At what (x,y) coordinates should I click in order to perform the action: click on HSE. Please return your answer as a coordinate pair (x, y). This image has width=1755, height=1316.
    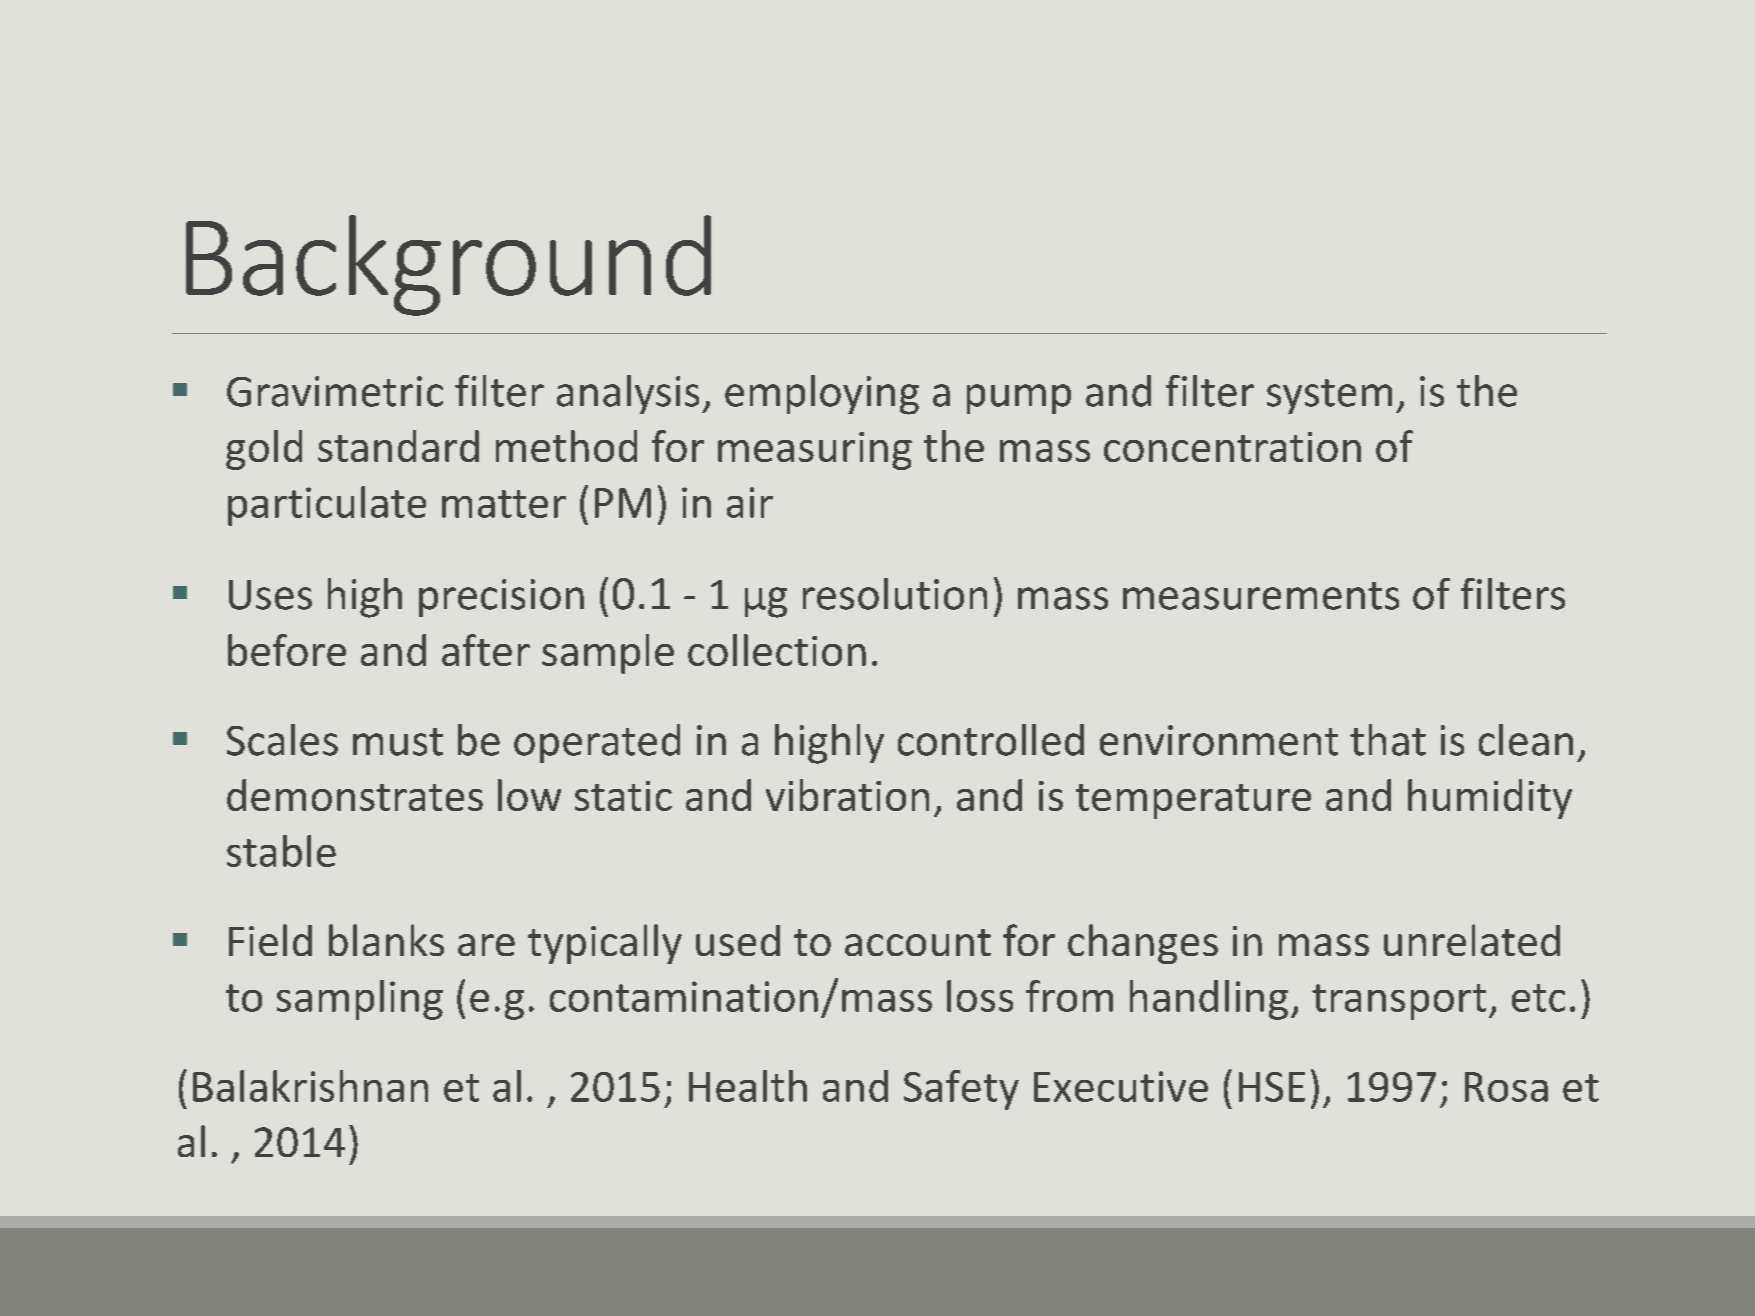
    Looking at the image, I should click on (1272, 1087).
